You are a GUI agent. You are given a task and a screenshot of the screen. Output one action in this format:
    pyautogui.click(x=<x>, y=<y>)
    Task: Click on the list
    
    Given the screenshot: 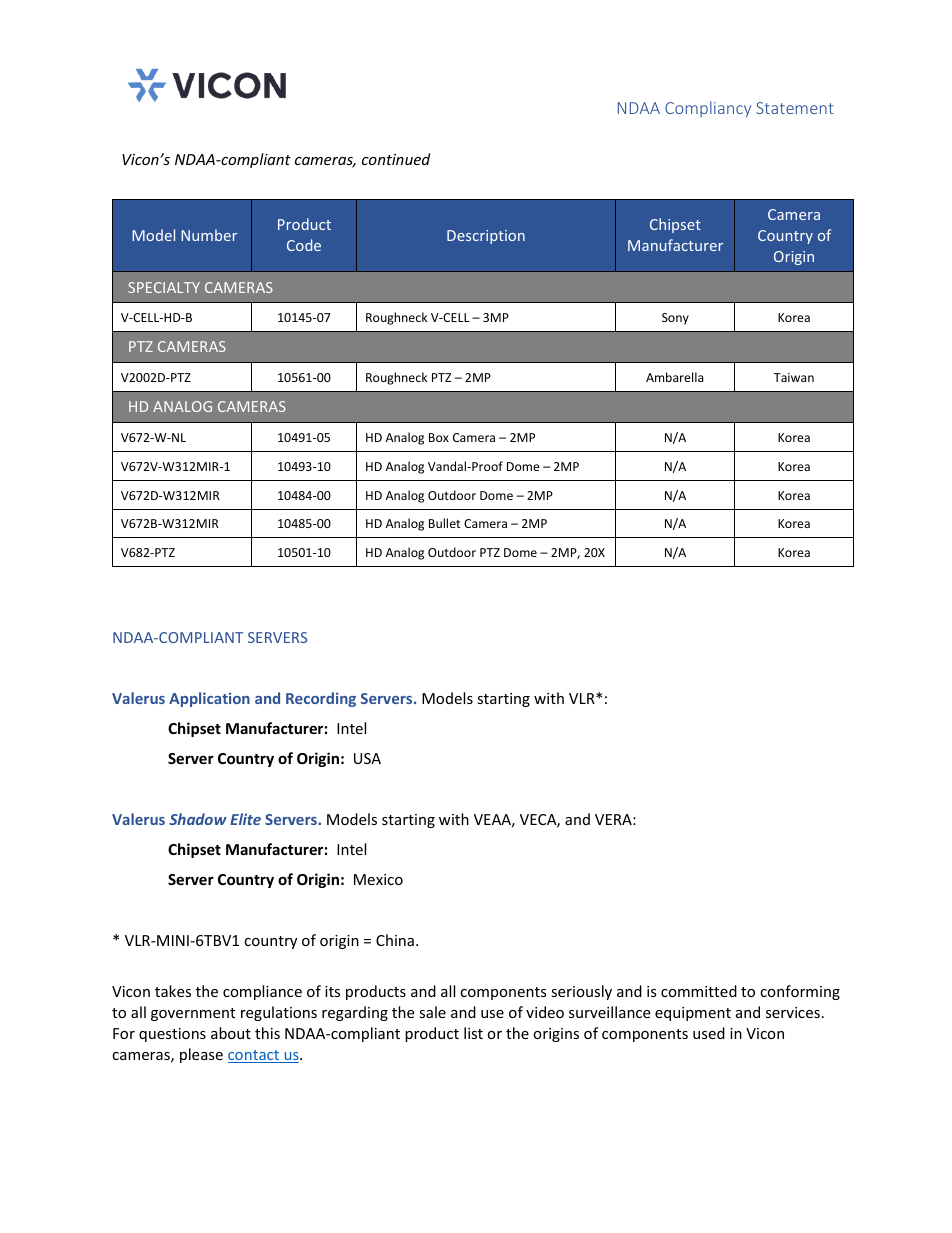 What is the action you would take?
    pyautogui.click(x=473, y=1033)
